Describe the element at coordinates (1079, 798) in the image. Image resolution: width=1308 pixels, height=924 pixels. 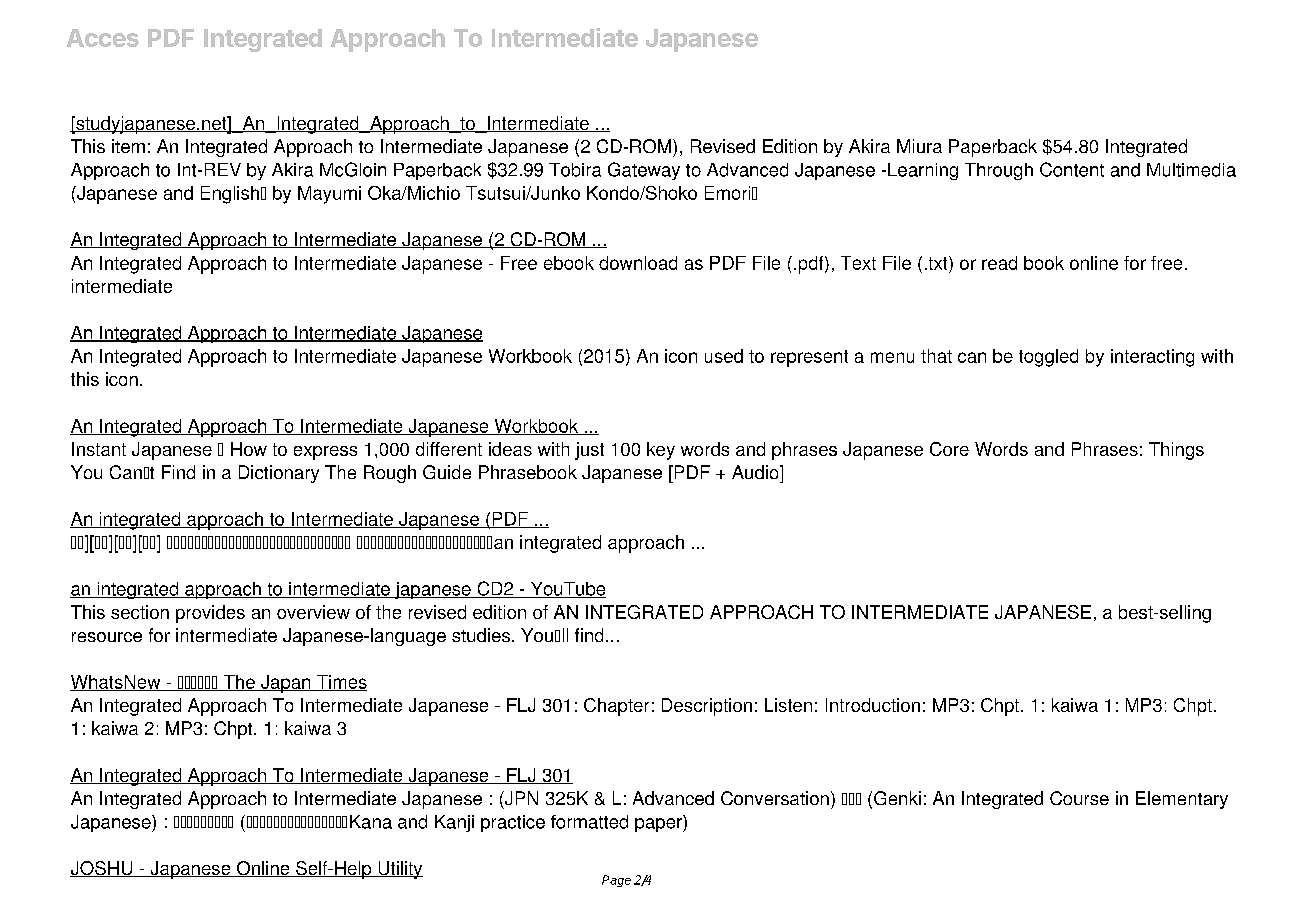
I see `Course` at that location.
